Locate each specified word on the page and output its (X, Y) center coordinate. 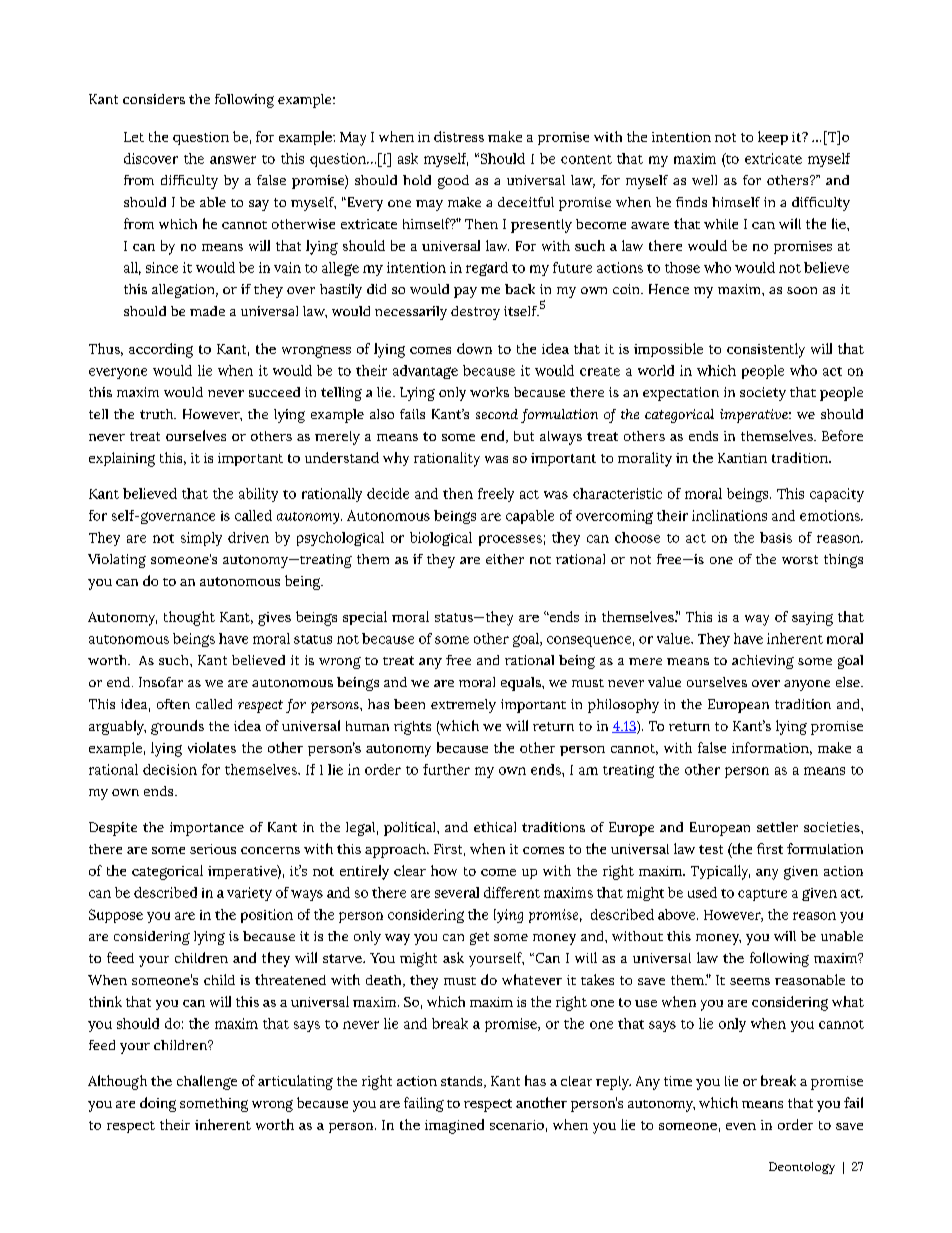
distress (459, 136)
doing (158, 1104)
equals (522, 684)
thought (189, 618)
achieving (763, 662)
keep (773, 138)
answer (233, 160)
